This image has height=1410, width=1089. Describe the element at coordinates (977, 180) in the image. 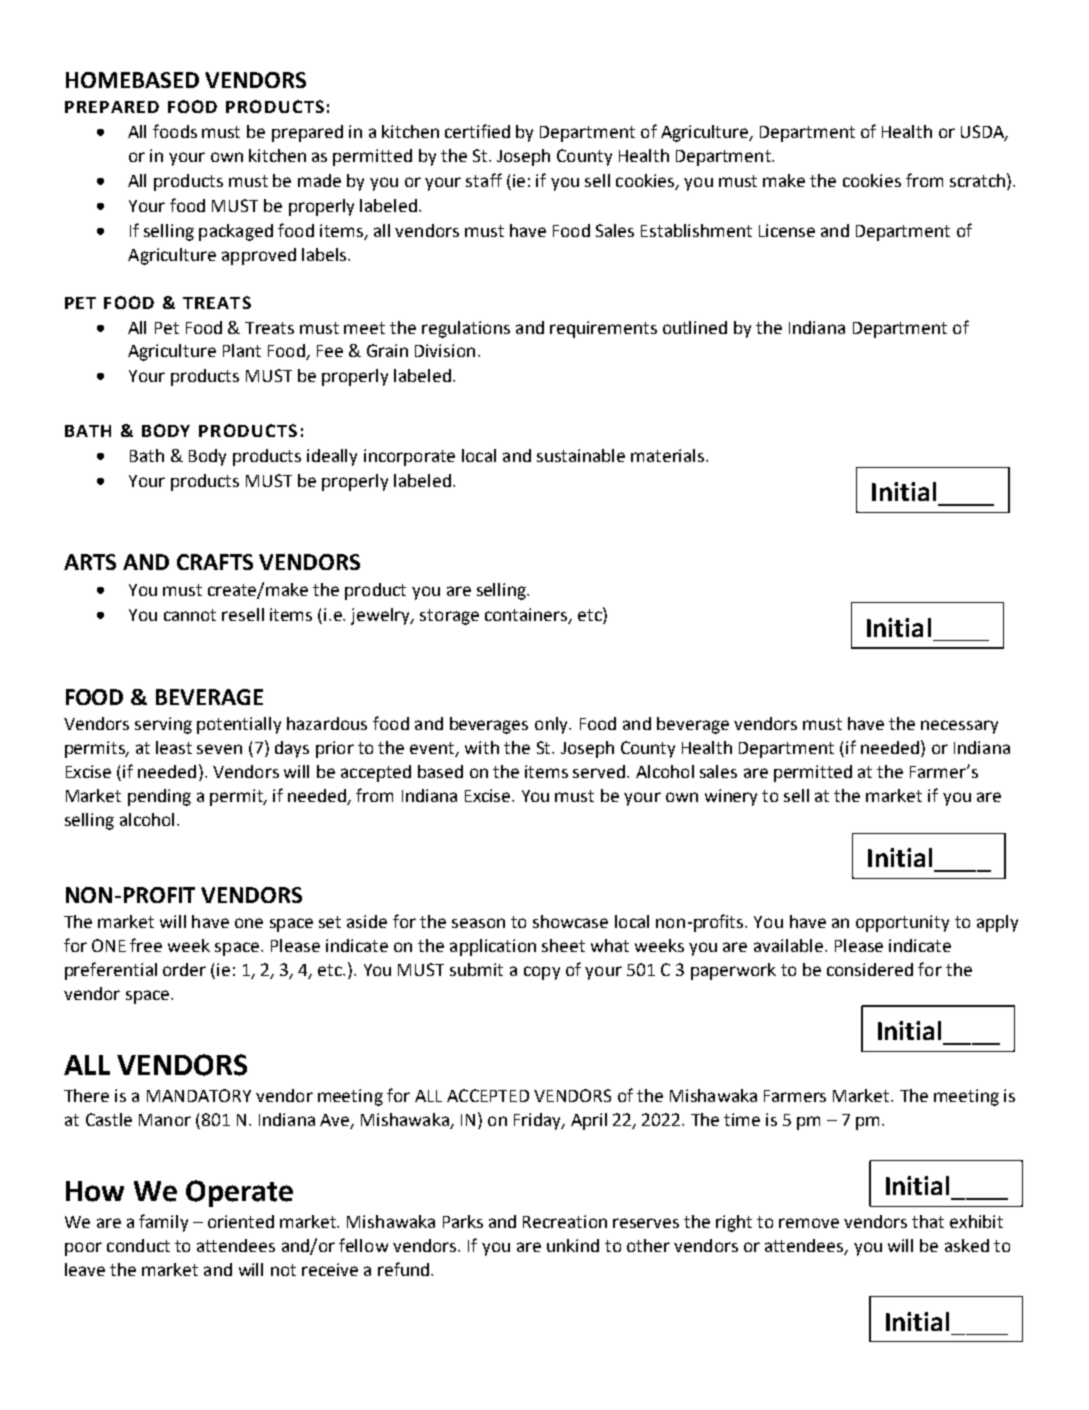

I see `scratch` at that location.
